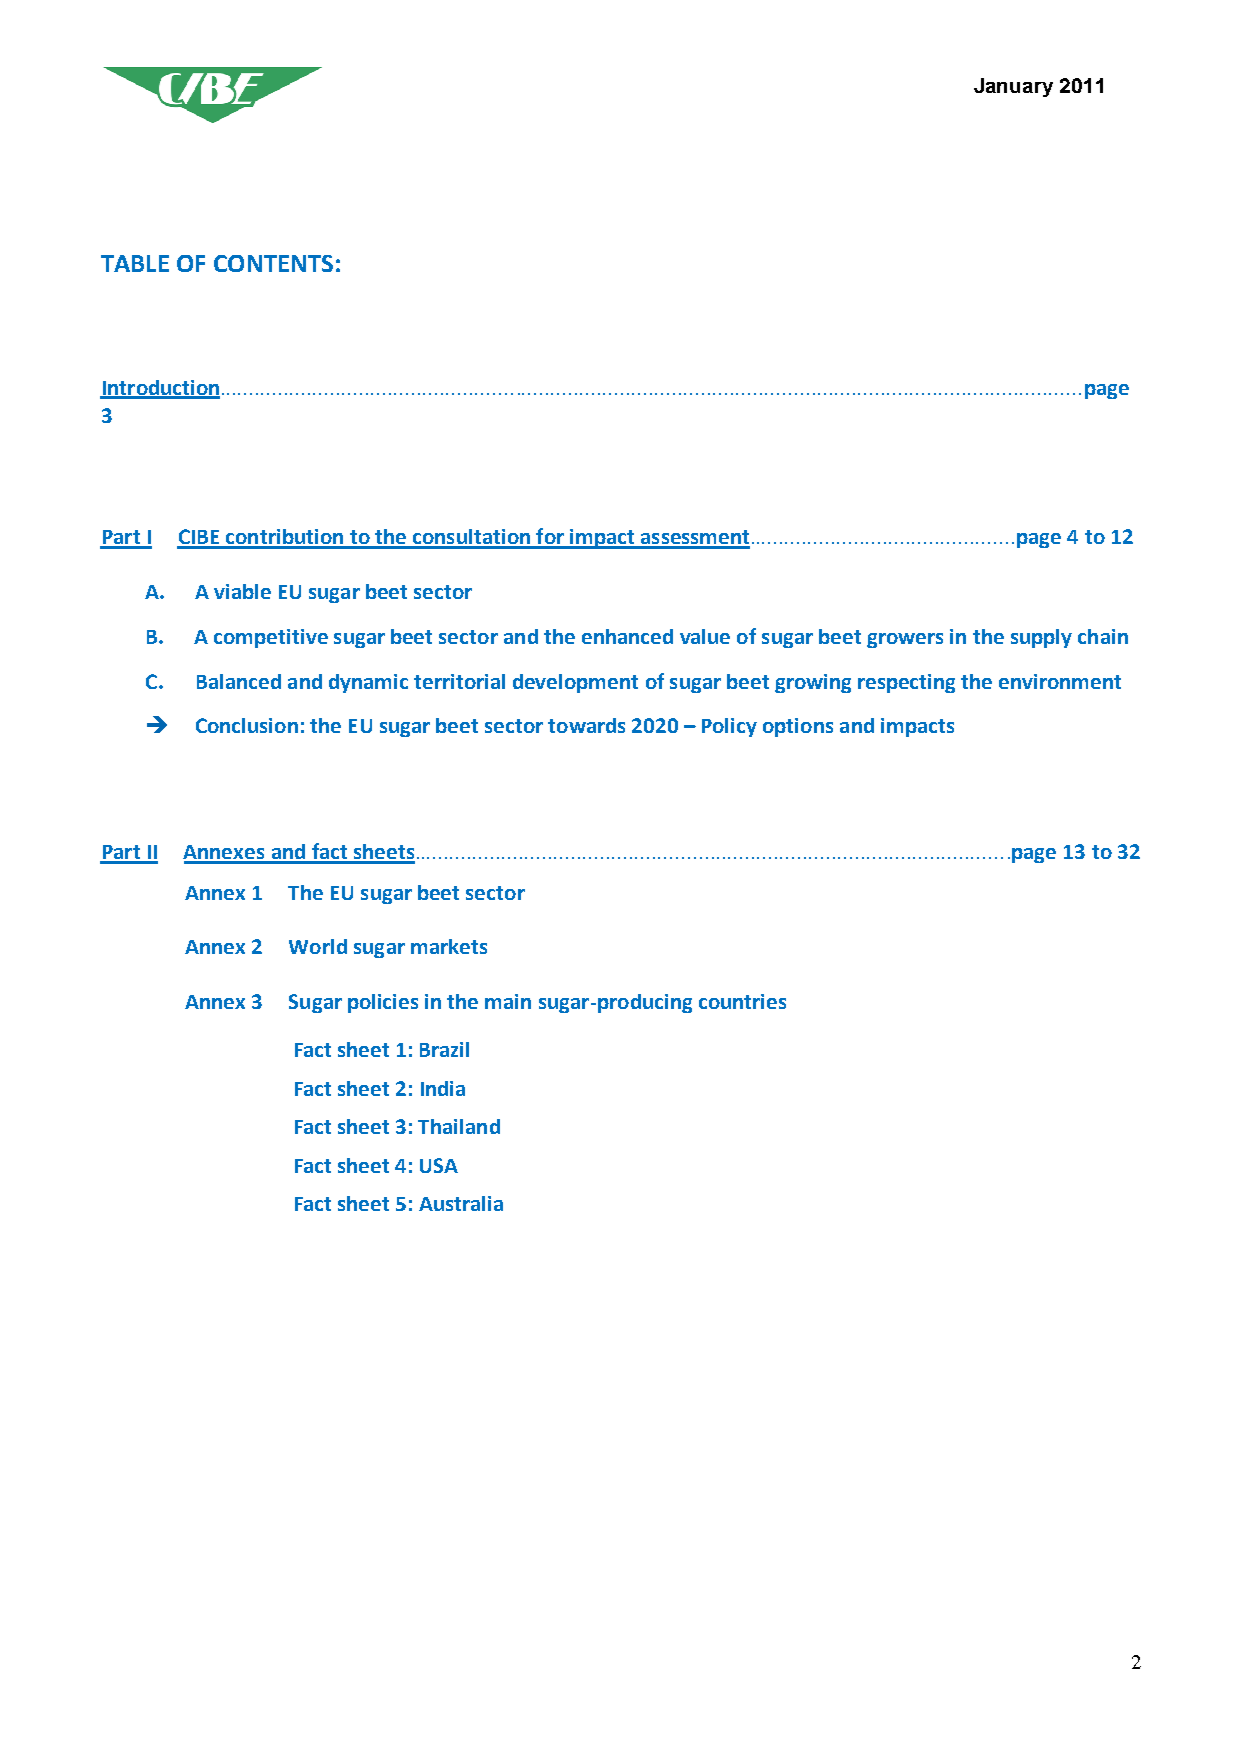 The height and width of the page is (1758, 1242). Describe the element at coordinates (1013, 87) in the page. I see `January` at that location.
